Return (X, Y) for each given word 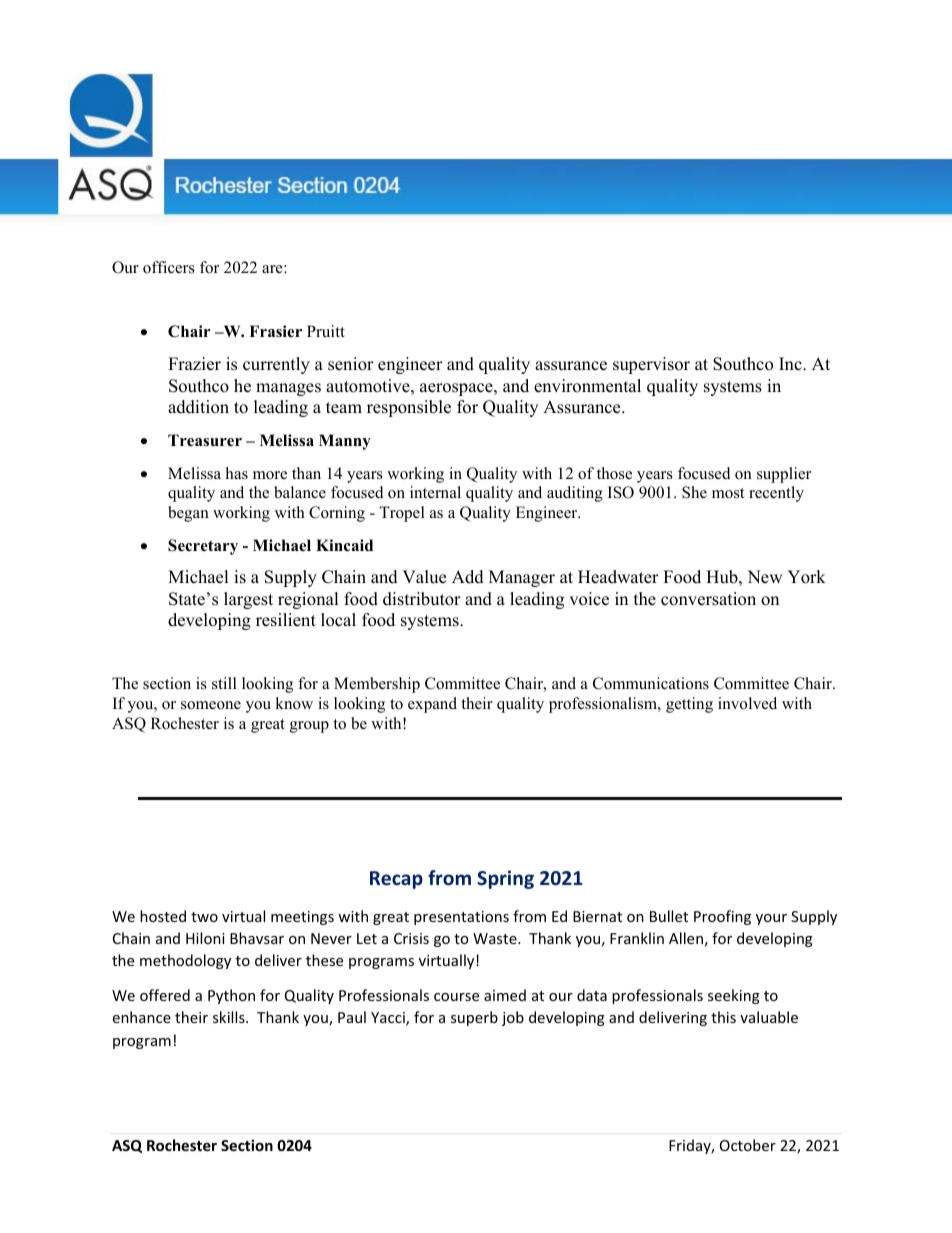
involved (747, 703)
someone (211, 705)
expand (432, 705)
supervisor (651, 365)
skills (230, 1017)
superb (474, 1018)
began (188, 514)
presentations (461, 918)
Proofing (722, 917)
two (204, 917)
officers (169, 267)
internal (435, 492)
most (728, 493)
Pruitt (326, 331)
